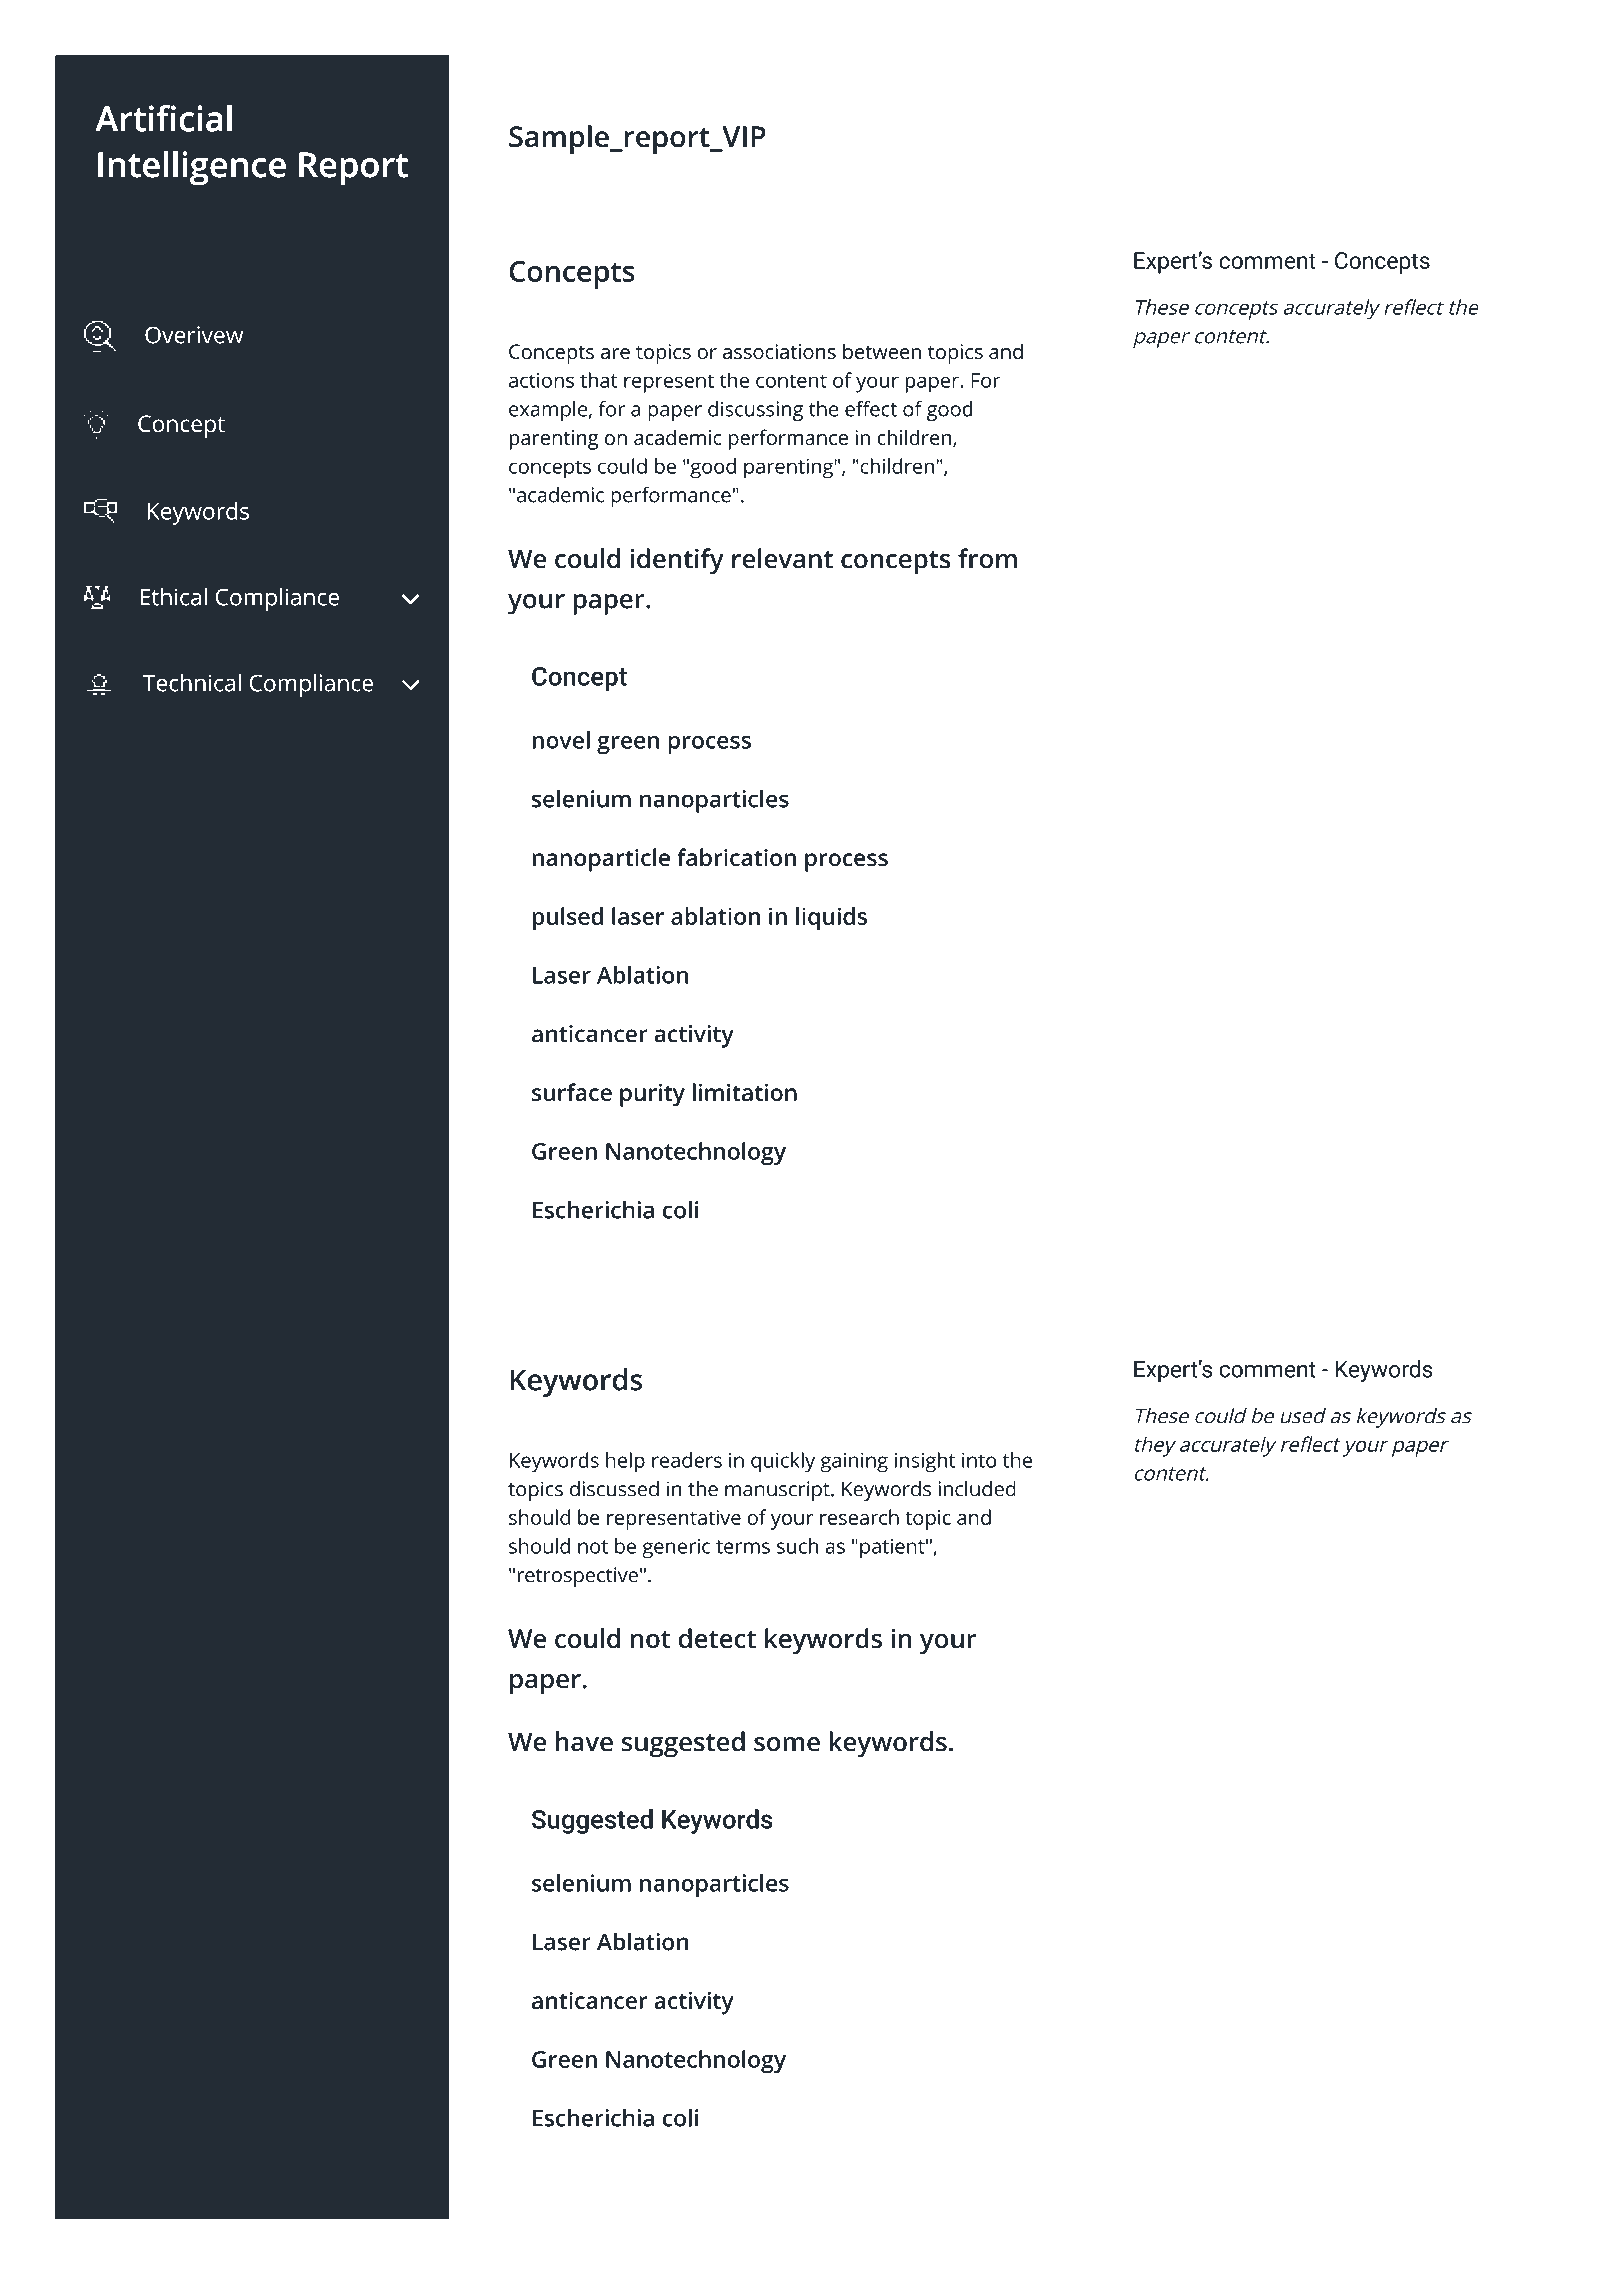 This page has width=1609, height=2275. What do you see at coordinates (192, 682) in the page?
I see `Technical` at bounding box center [192, 682].
